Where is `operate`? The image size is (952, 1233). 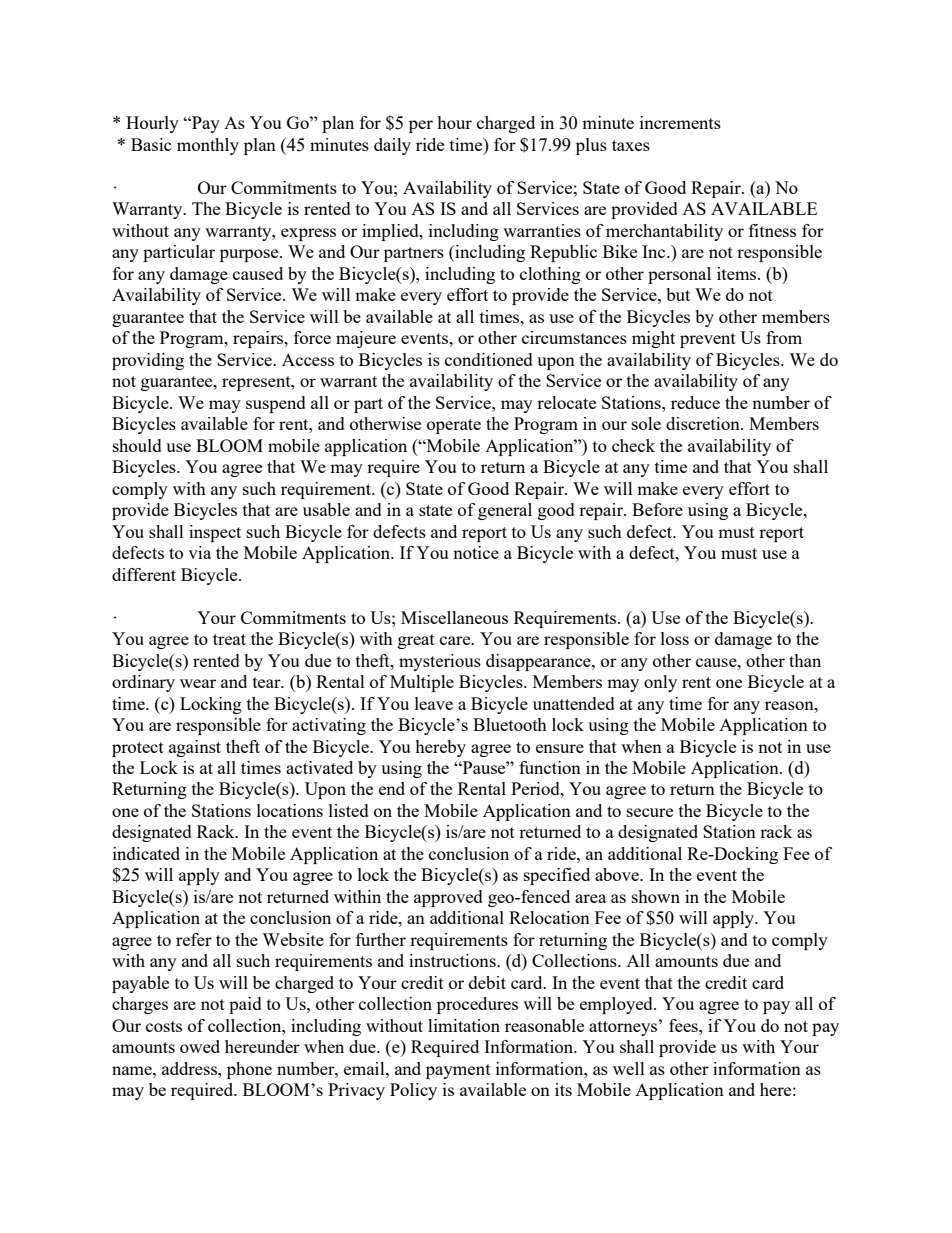 operate is located at coordinates (454, 426).
